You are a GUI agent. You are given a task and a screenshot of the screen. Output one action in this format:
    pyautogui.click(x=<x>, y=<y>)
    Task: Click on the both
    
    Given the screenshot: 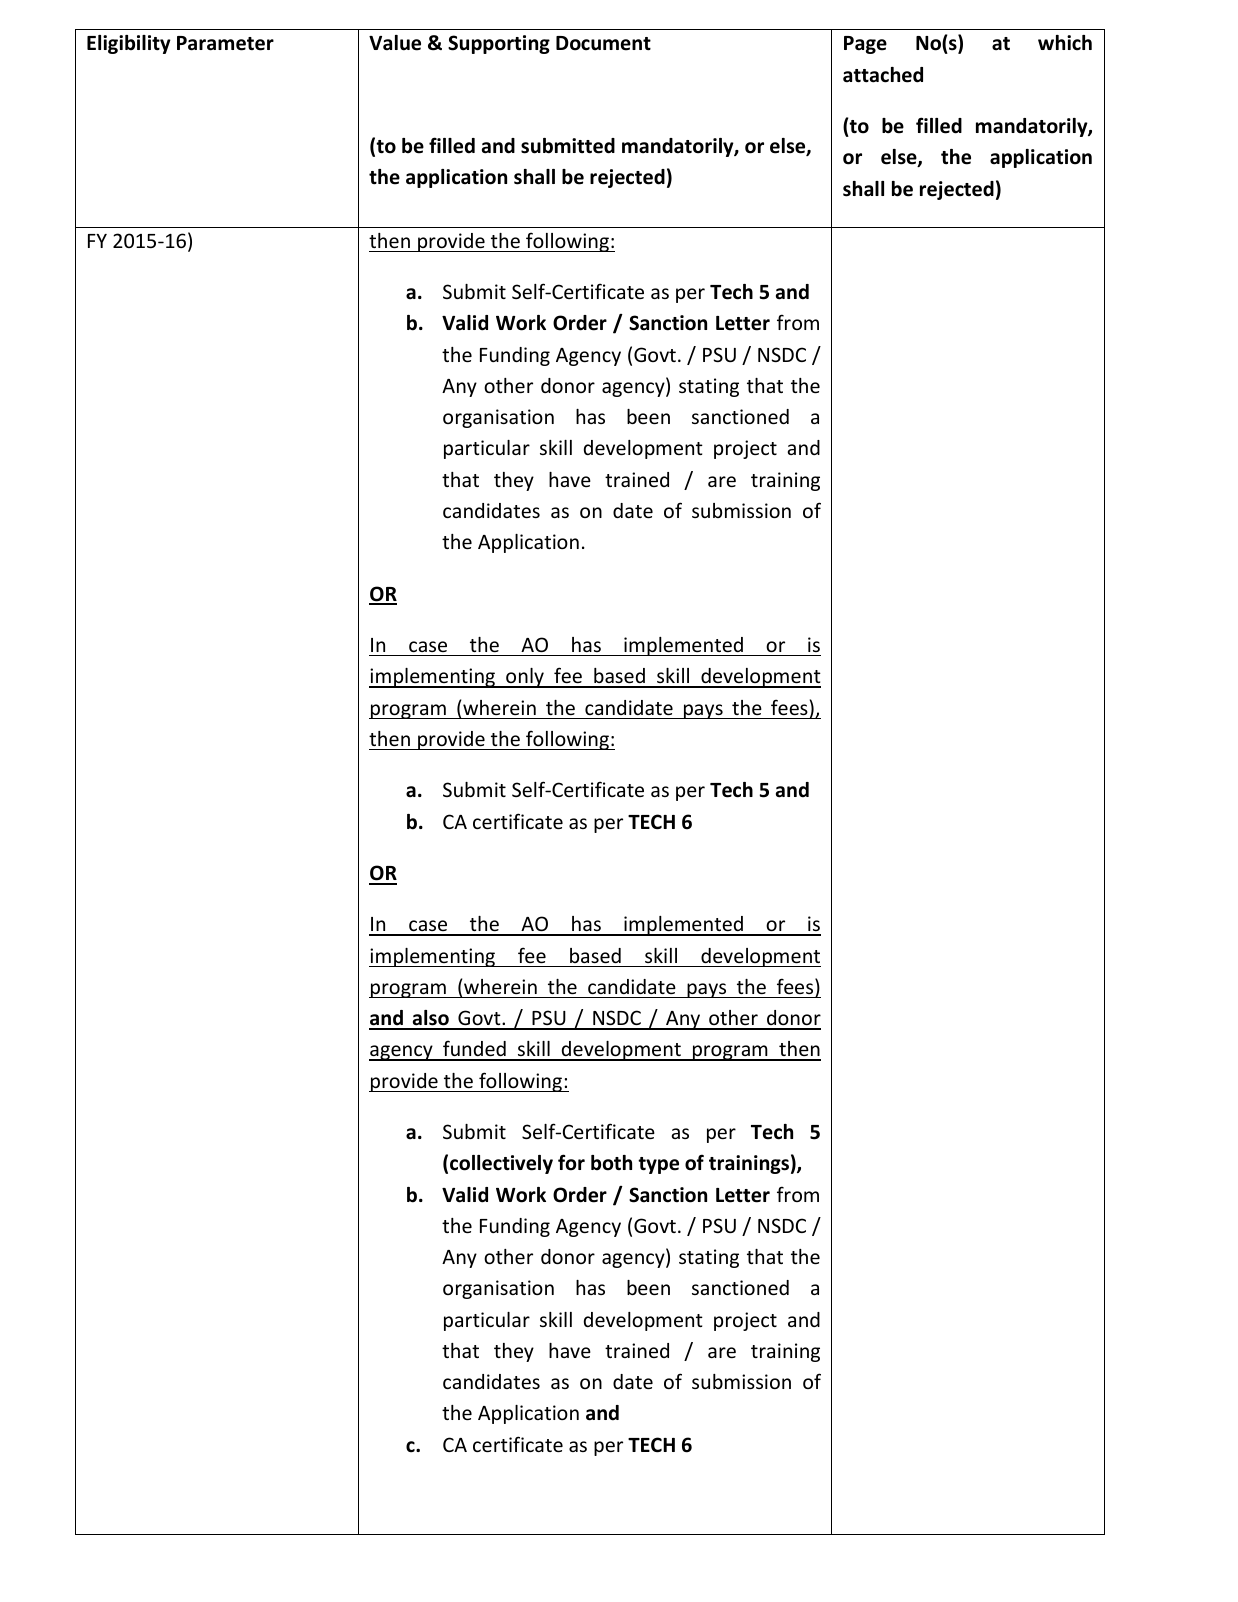 What is the action you would take?
    pyautogui.click(x=611, y=1163)
